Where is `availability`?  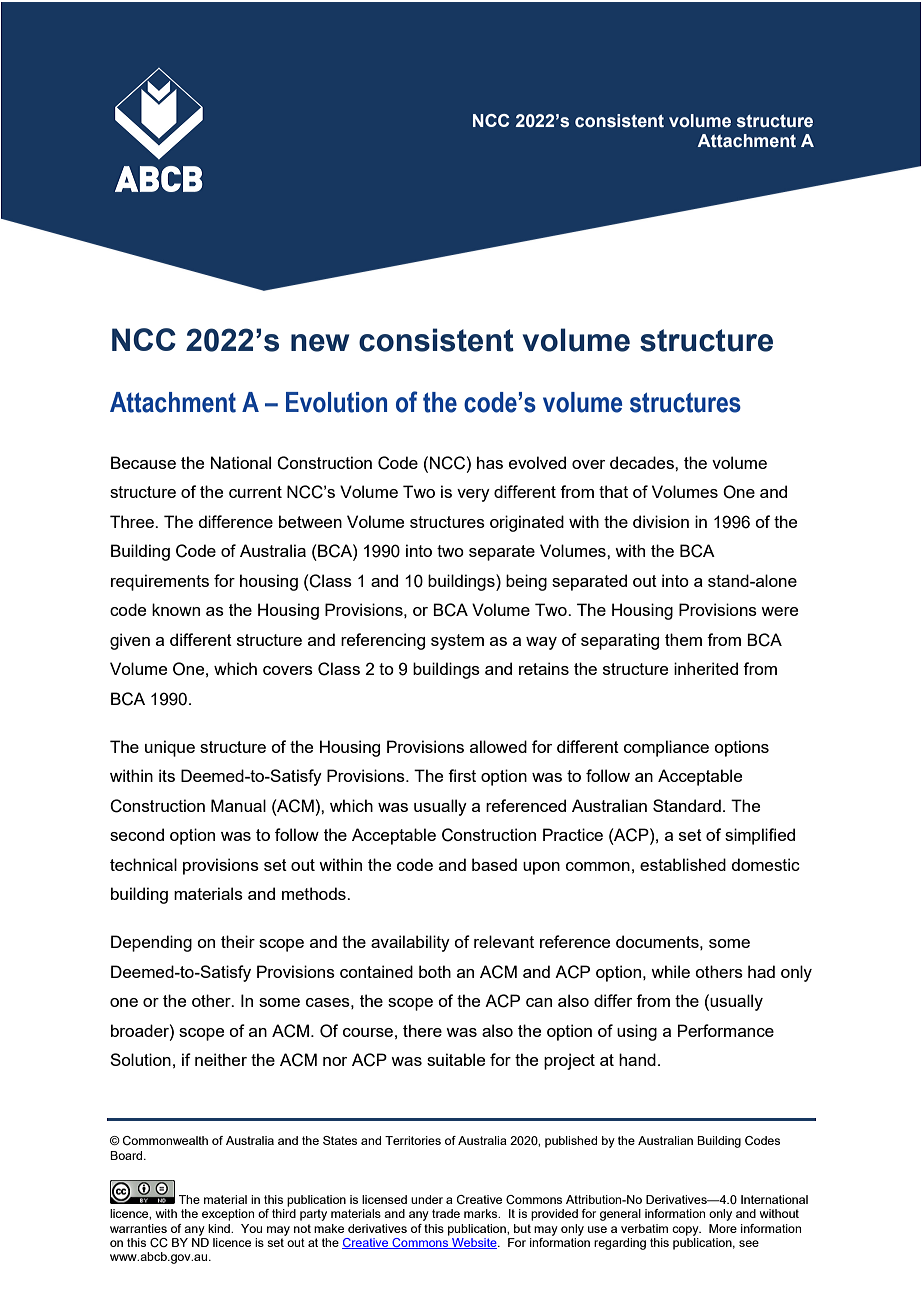 availability is located at coordinates (410, 943).
